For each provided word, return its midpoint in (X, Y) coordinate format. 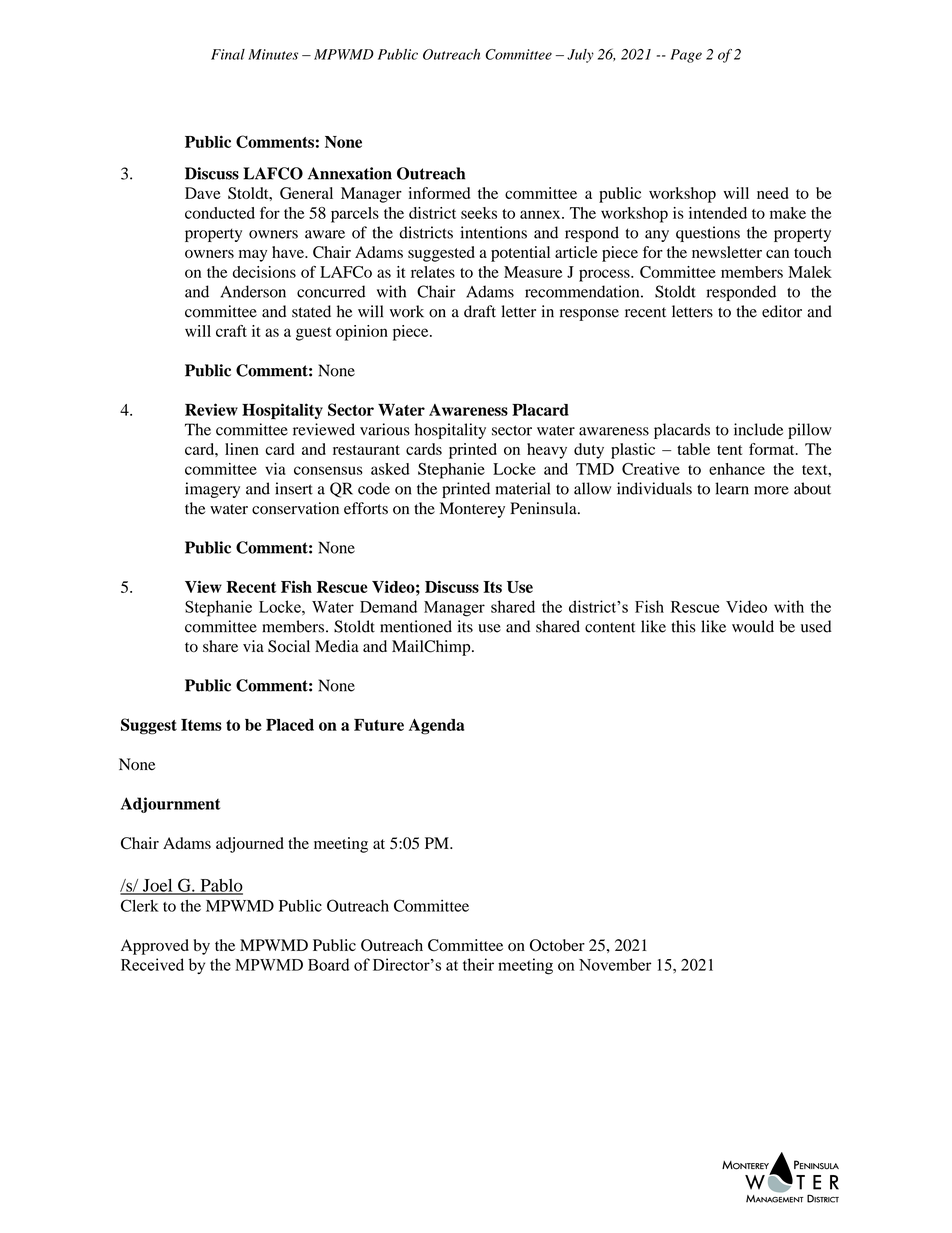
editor (782, 311)
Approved (155, 947)
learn (732, 488)
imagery (212, 490)
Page (686, 56)
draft (480, 311)
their (478, 964)
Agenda (437, 727)
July (580, 56)
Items (201, 725)
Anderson (253, 291)
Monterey (472, 510)
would (753, 626)
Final (228, 54)
